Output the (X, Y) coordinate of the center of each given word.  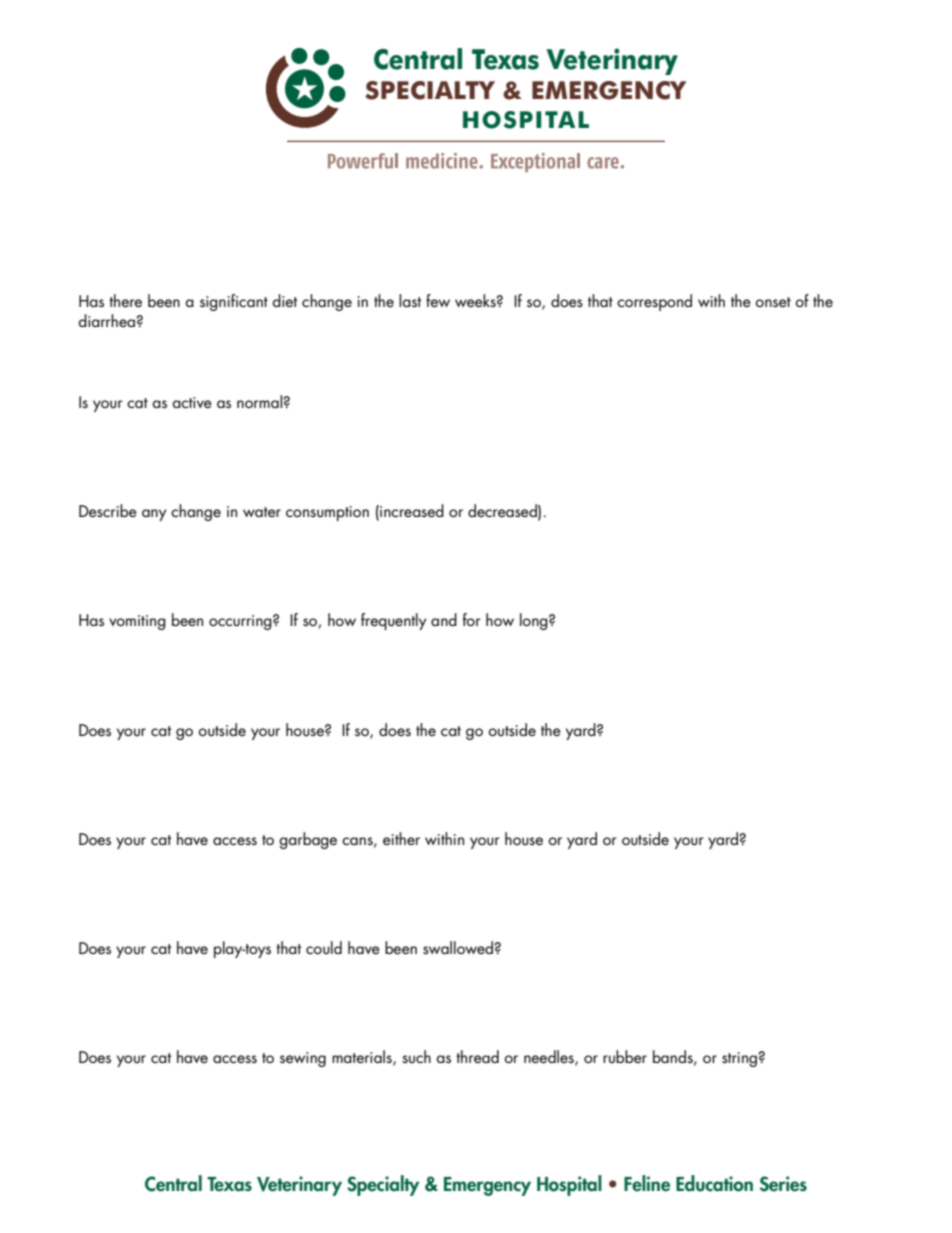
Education (714, 1183)
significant (234, 302)
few (438, 300)
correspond (654, 302)
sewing (303, 1059)
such (416, 1056)
